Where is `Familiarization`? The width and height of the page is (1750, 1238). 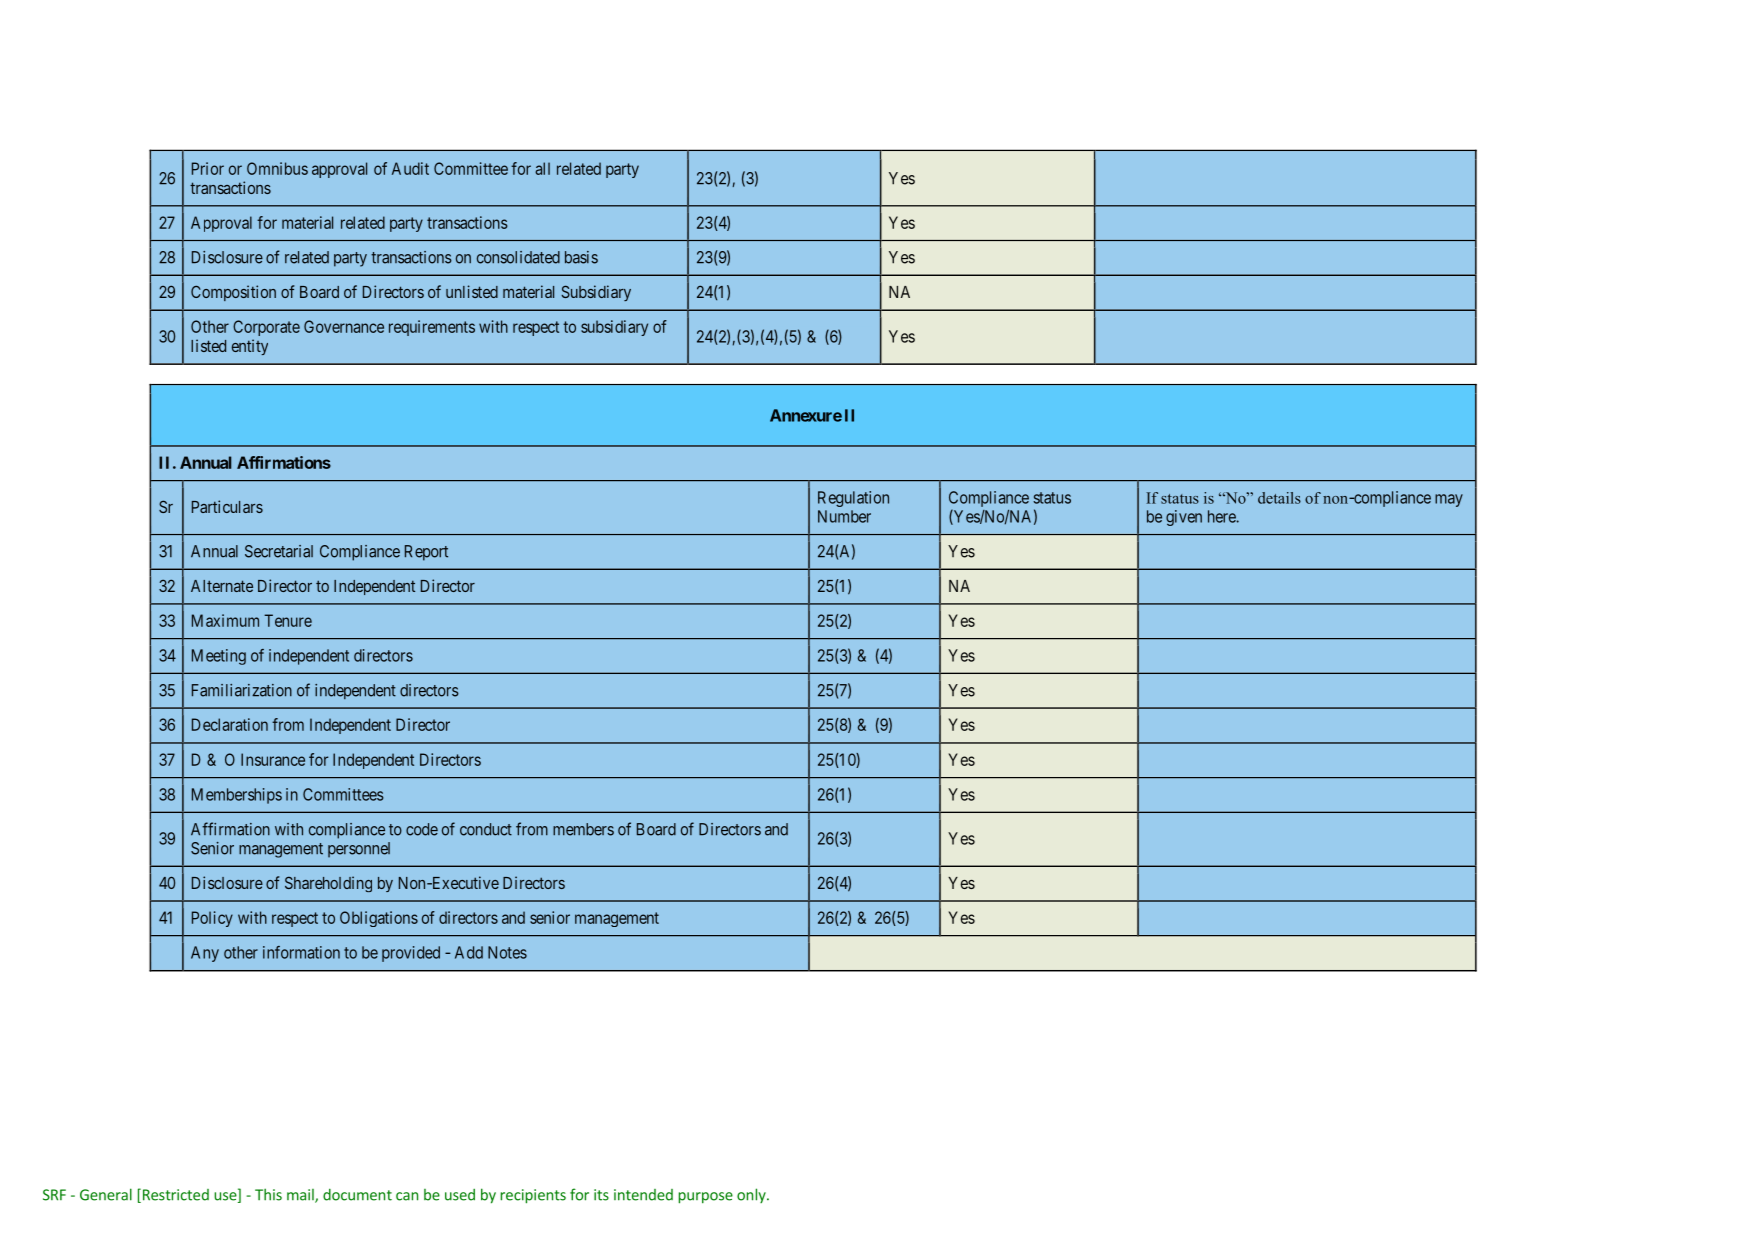 Familiarization is located at coordinates (242, 690).
